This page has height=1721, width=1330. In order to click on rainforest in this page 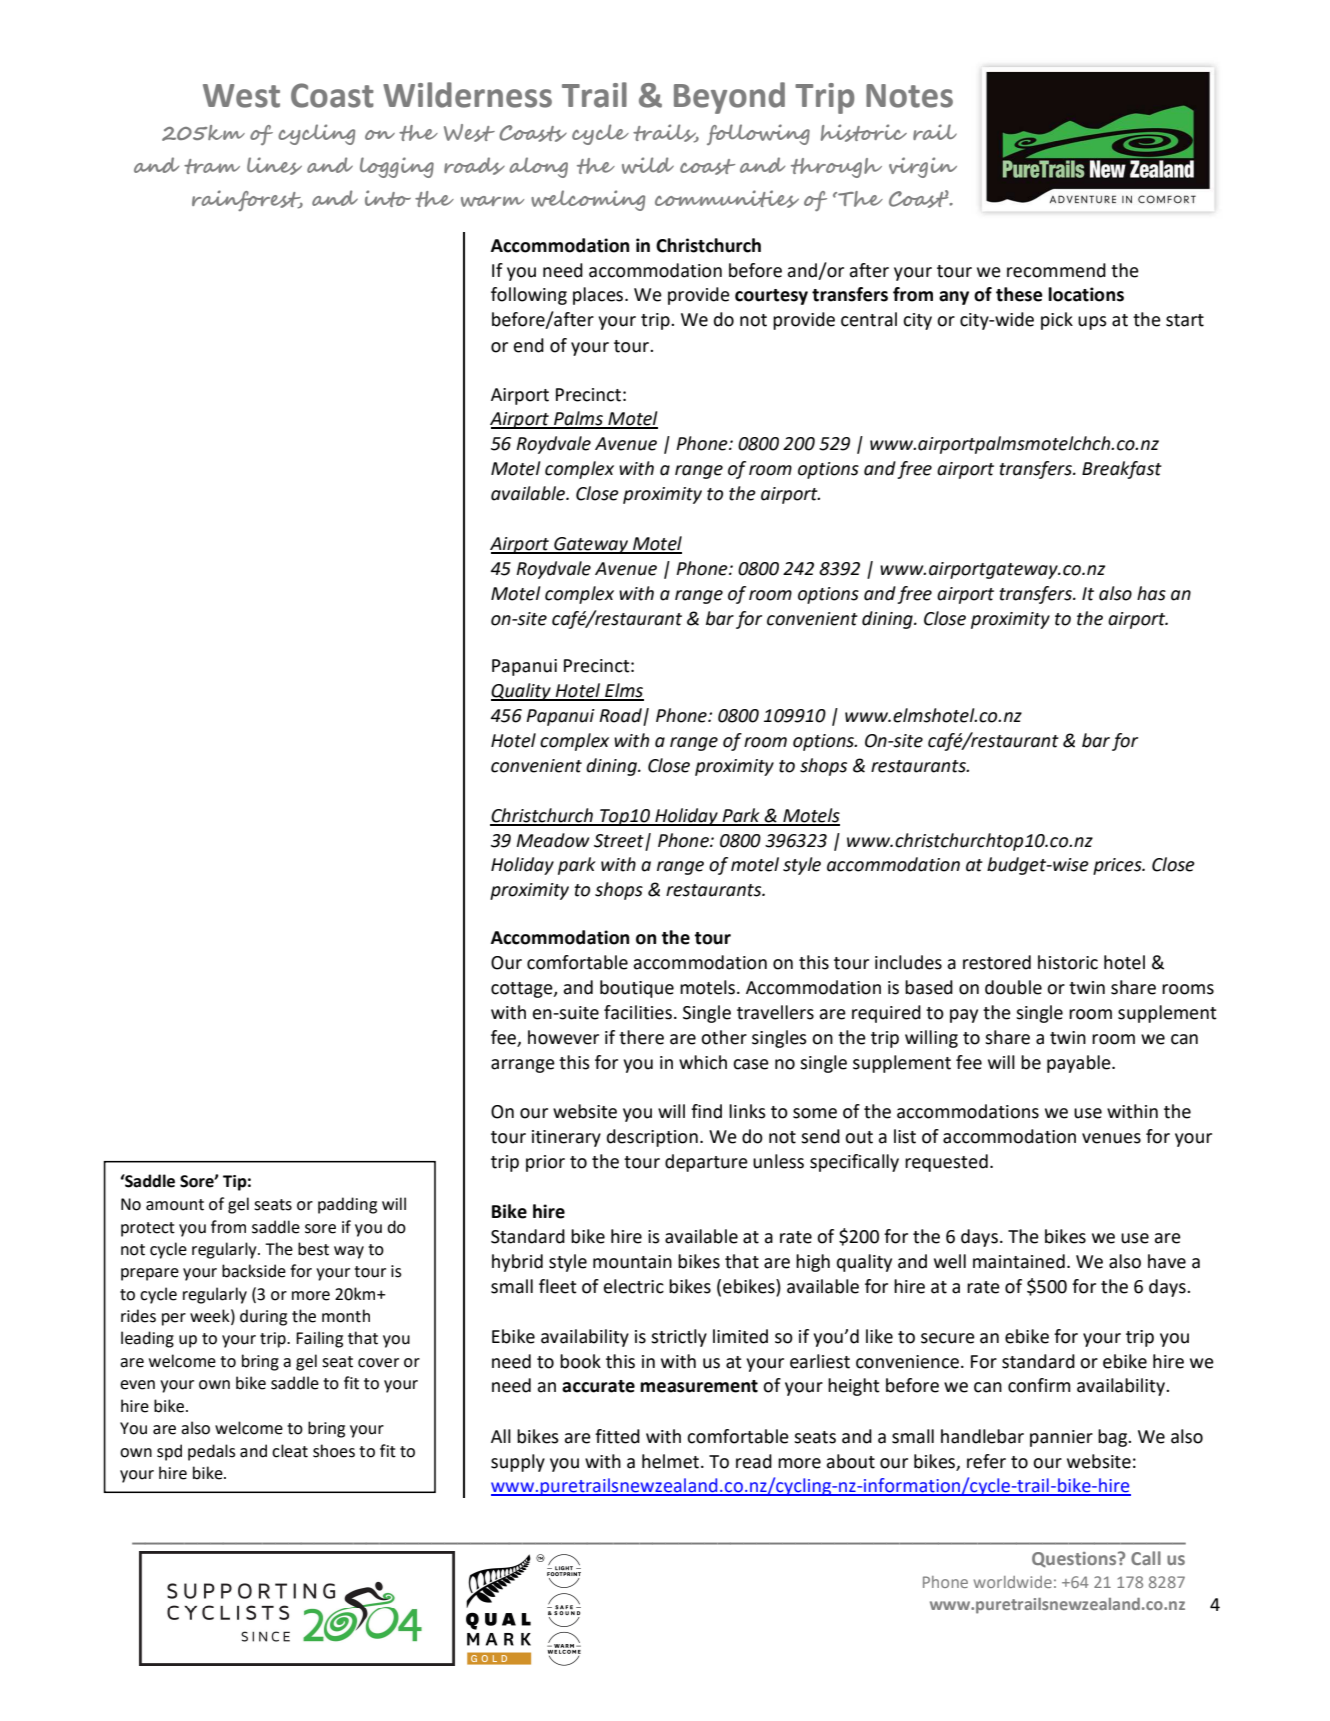, I will do `click(247, 200)`.
